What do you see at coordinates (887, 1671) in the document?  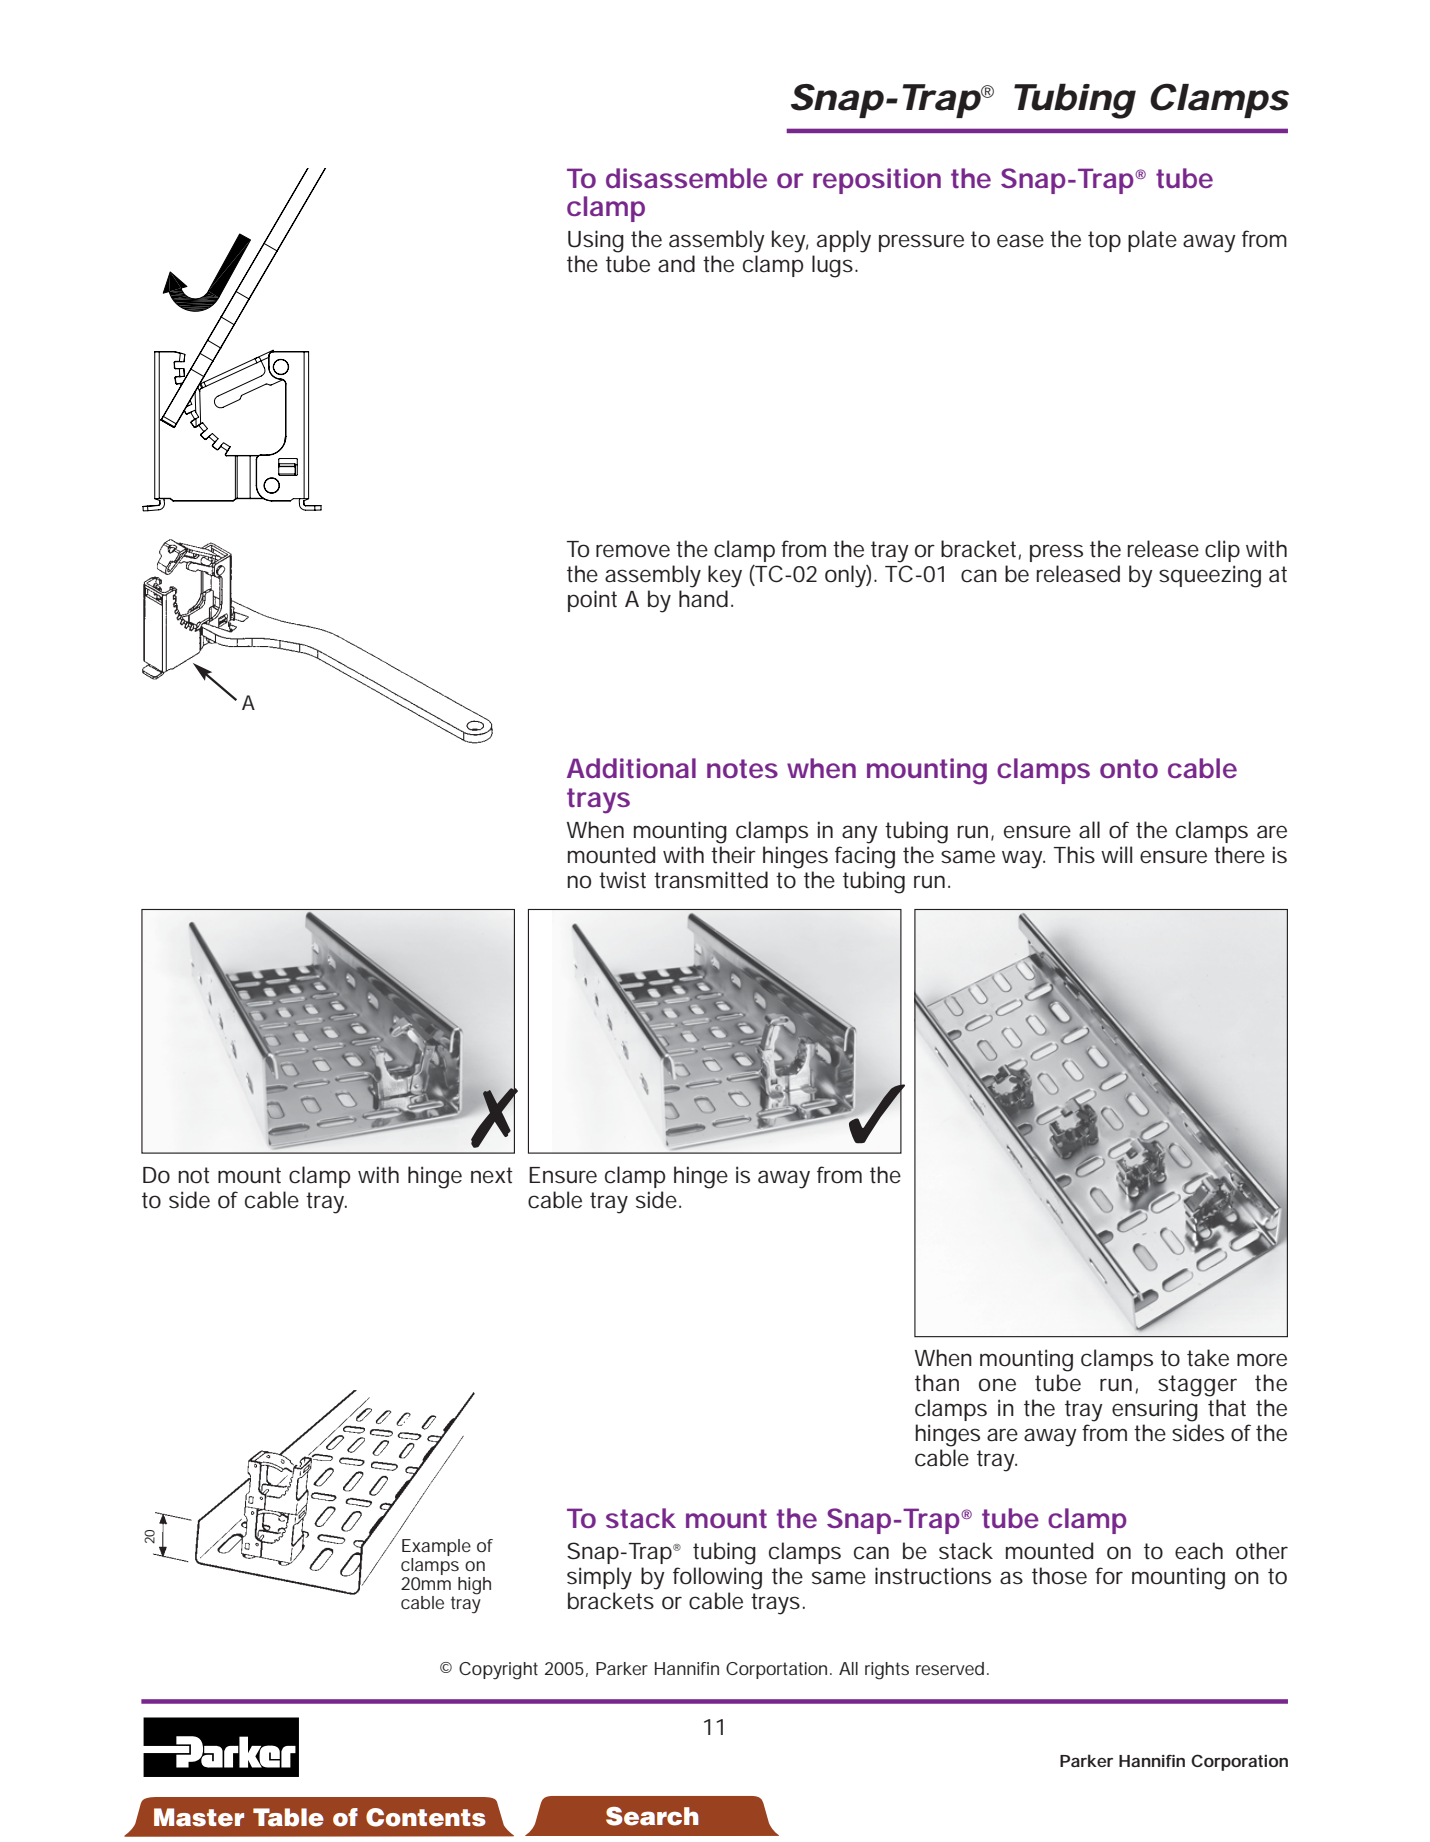 I see `rights` at bounding box center [887, 1671].
